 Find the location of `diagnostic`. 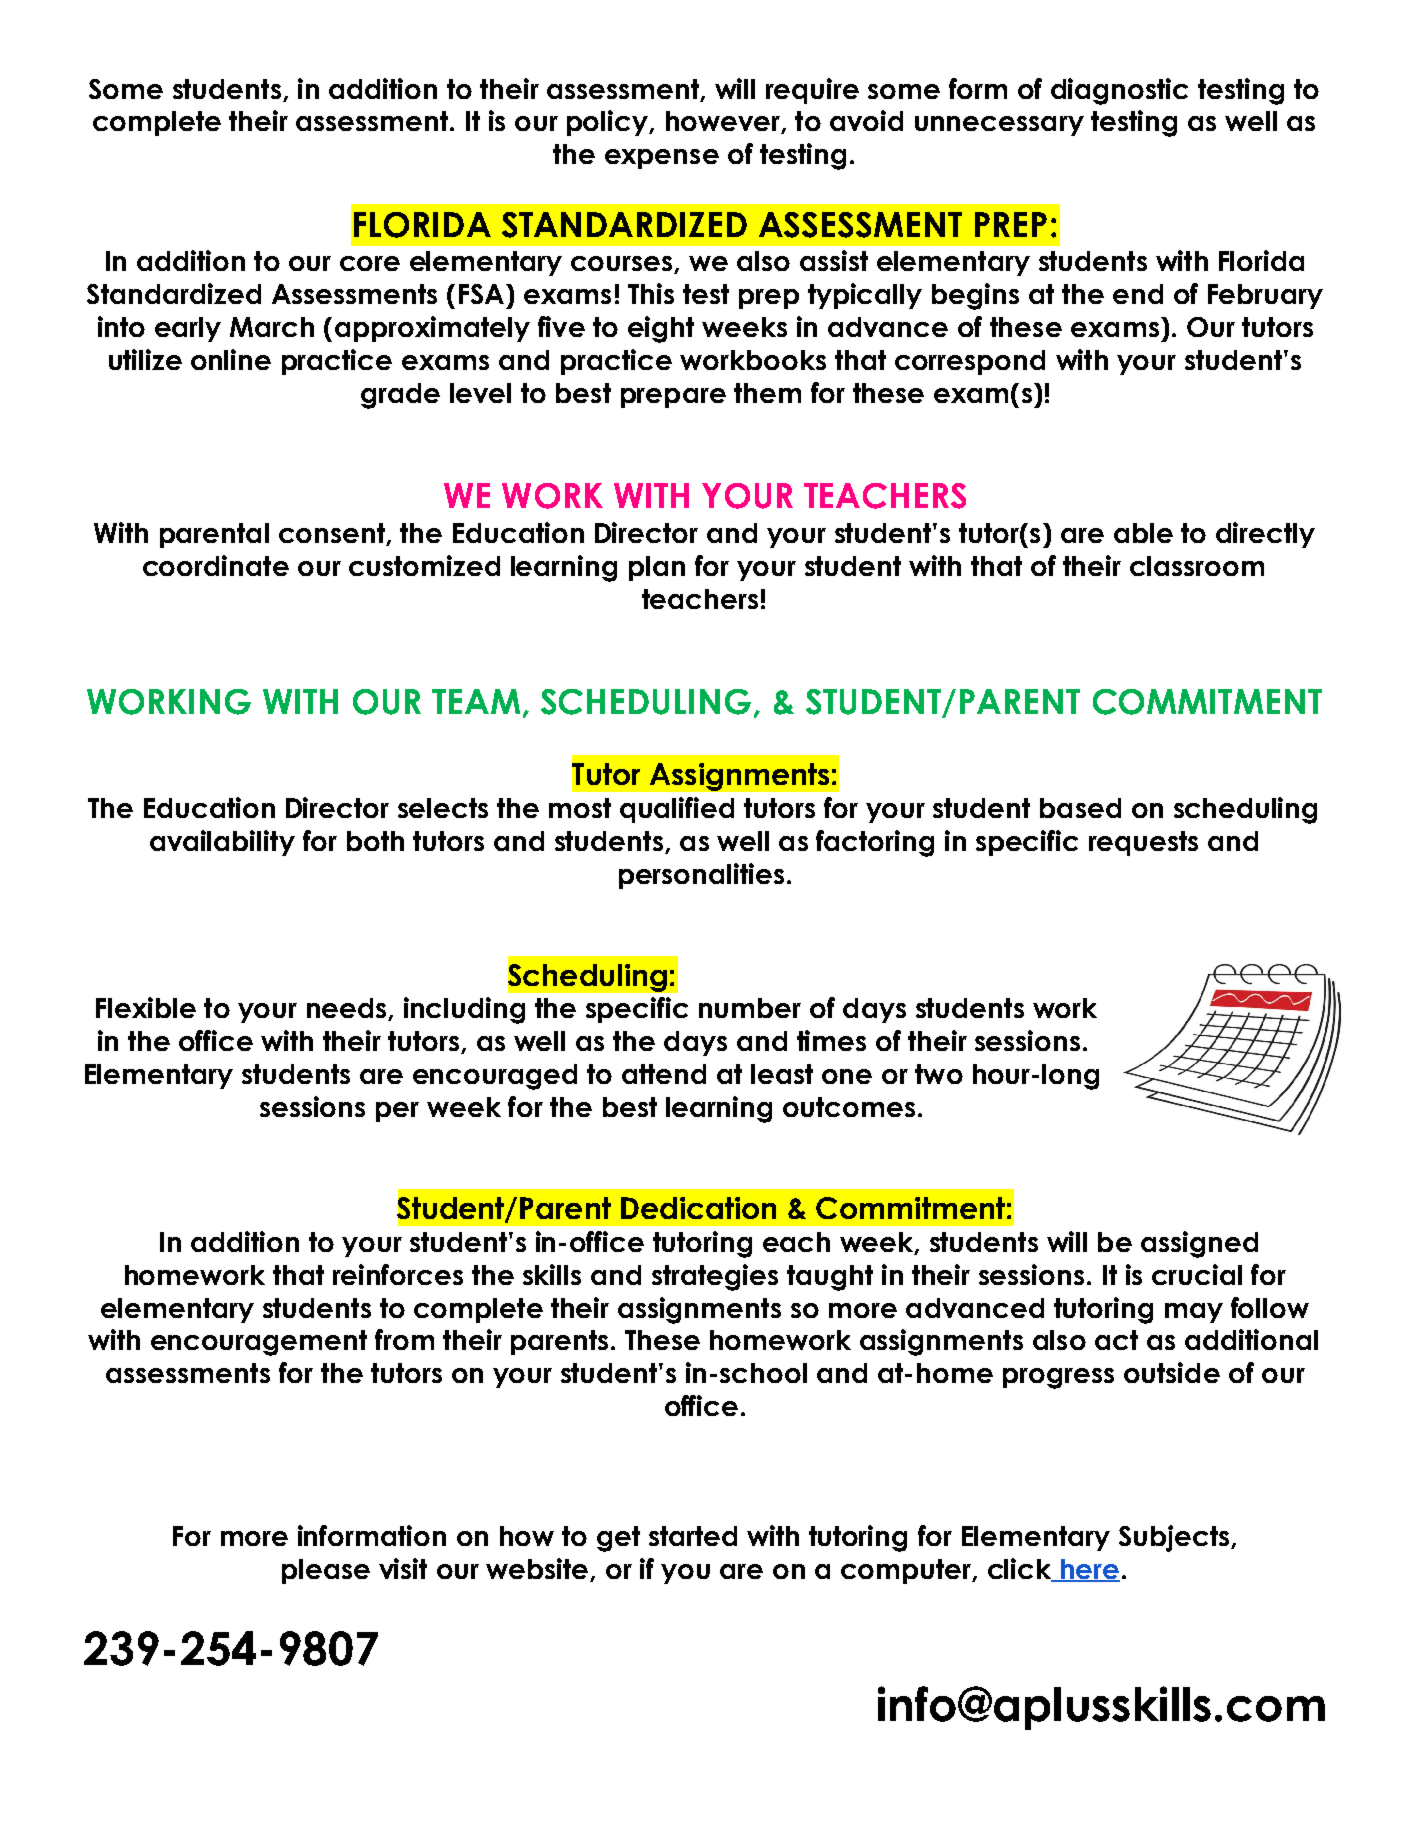

diagnostic is located at coordinates (1119, 91).
